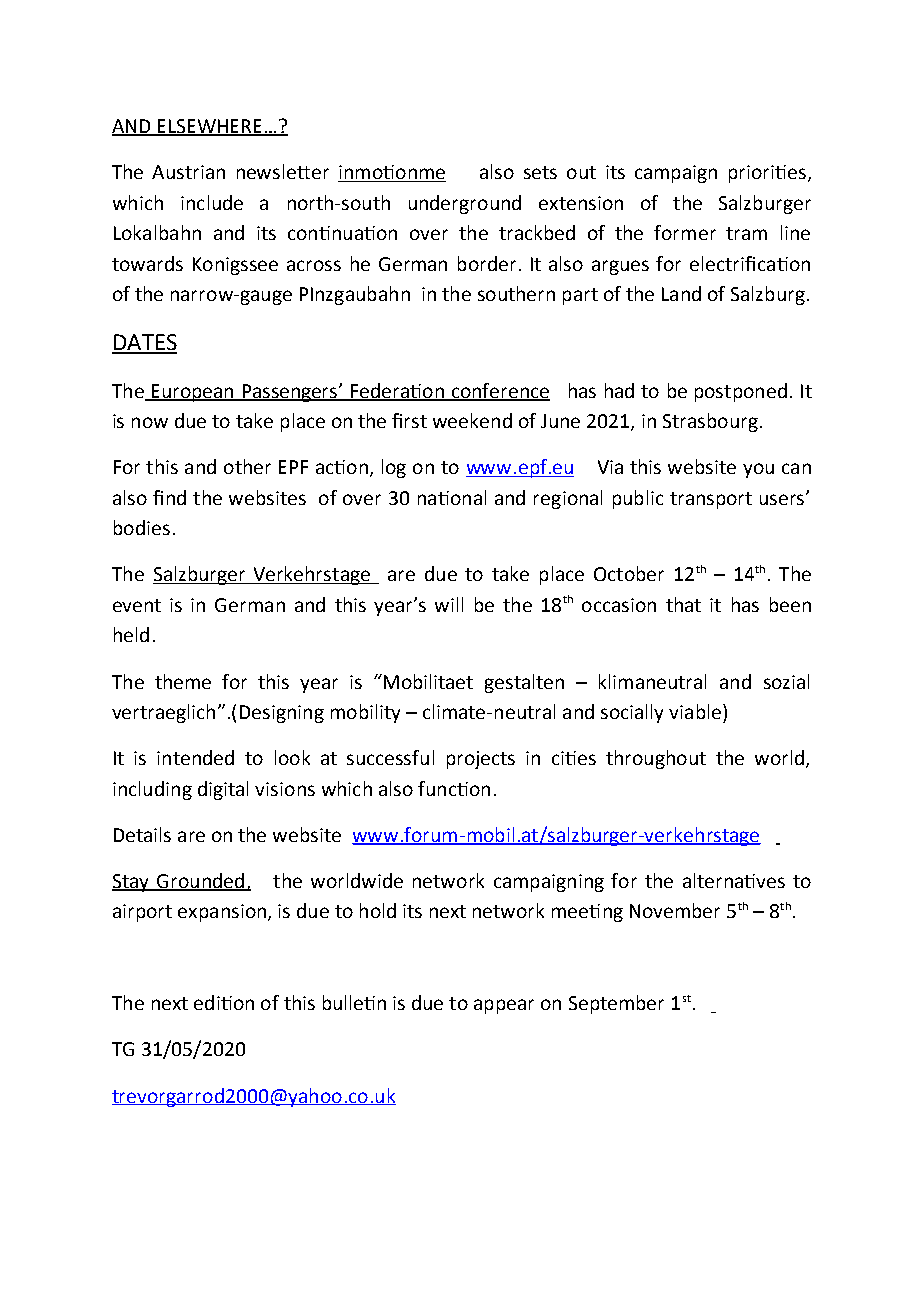  What do you see at coordinates (465, 204) in the document?
I see `underground` at bounding box center [465, 204].
